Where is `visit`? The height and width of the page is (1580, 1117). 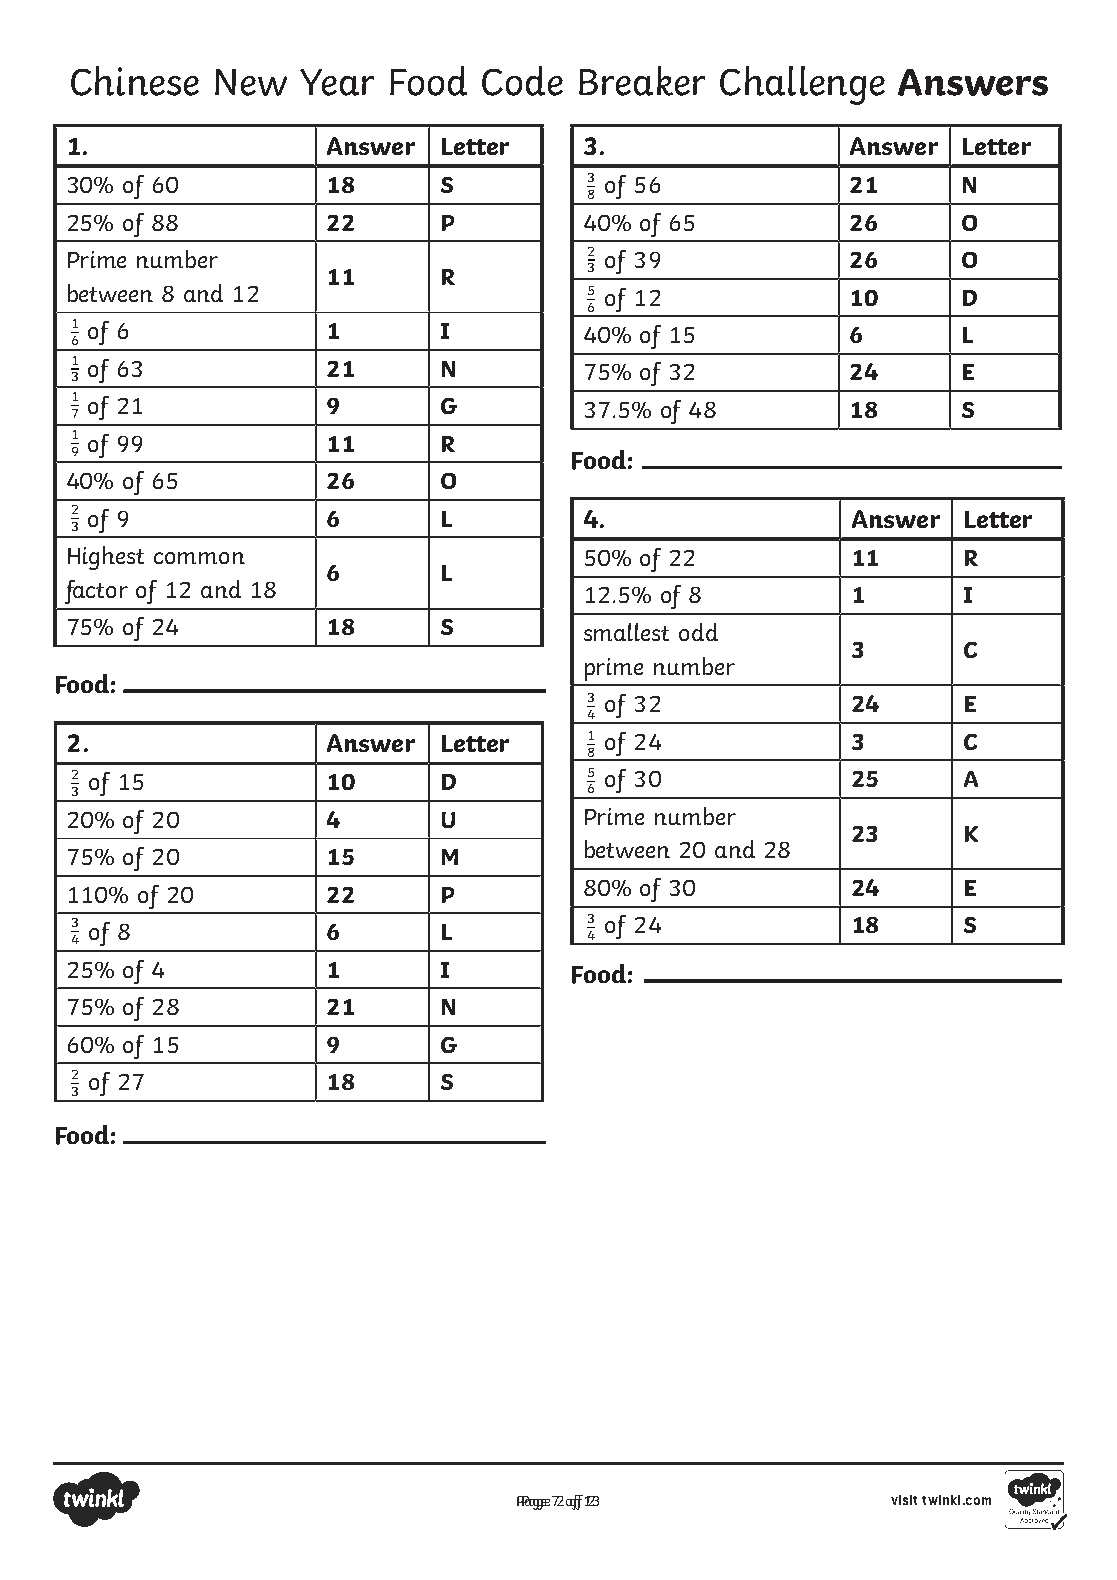 visit is located at coordinates (904, 1500).
